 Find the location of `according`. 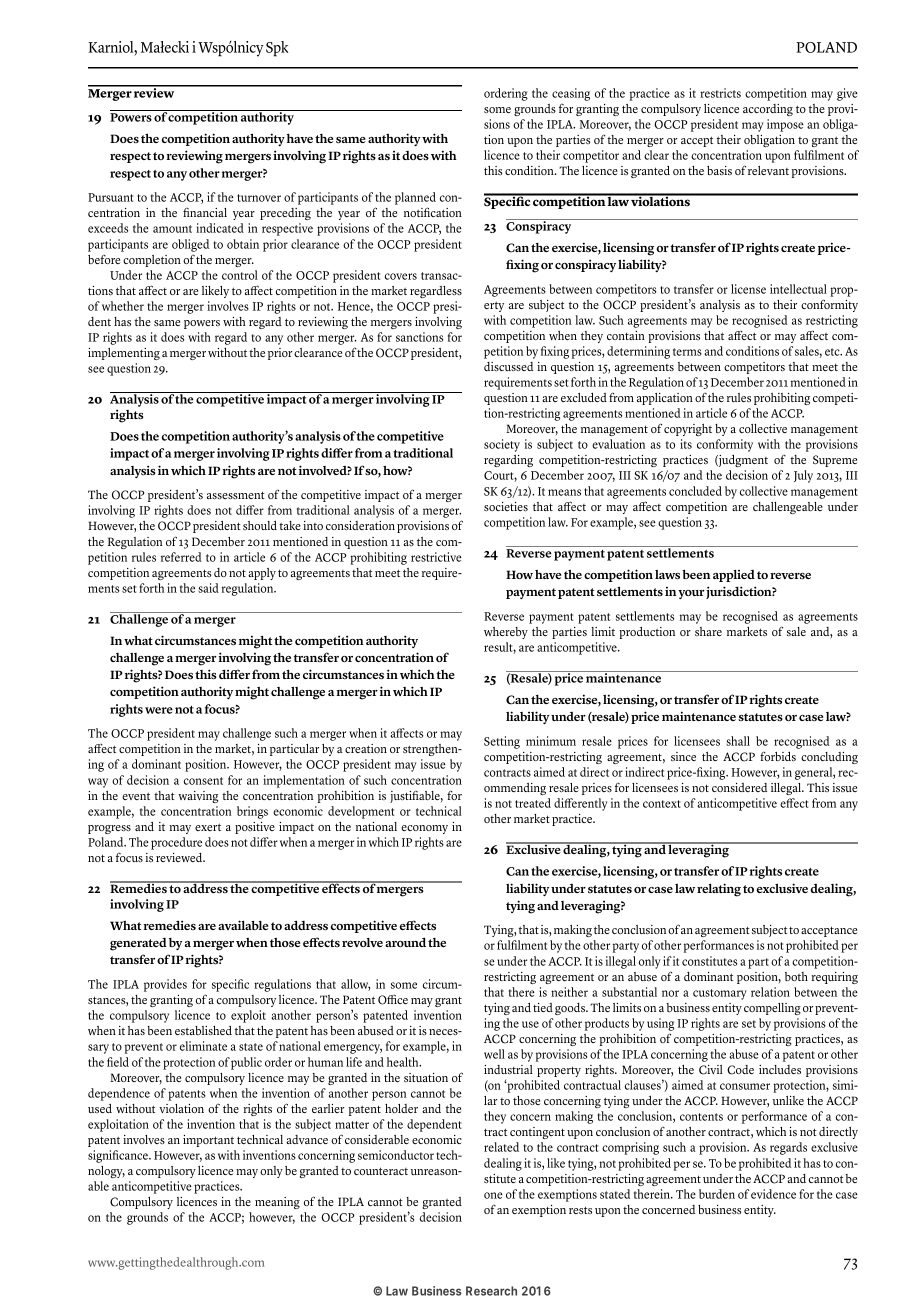

according is located at coordinates (768, 110).
